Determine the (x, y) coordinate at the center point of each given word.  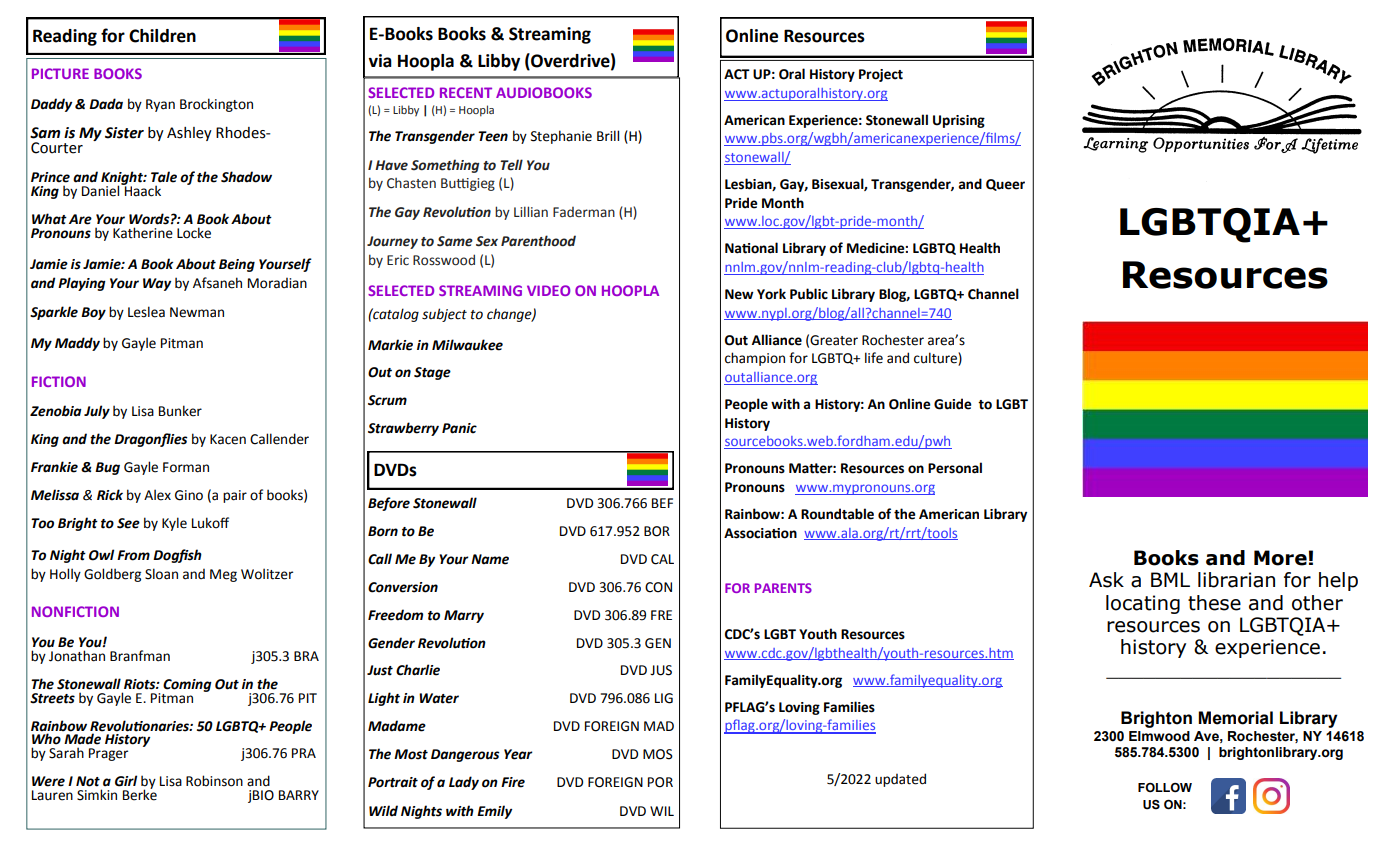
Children (162, 36)
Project (881, 75)
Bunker (180, 411)
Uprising (959, 121)
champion (755, 359)
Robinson (214, 781)
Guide (953, 404)
